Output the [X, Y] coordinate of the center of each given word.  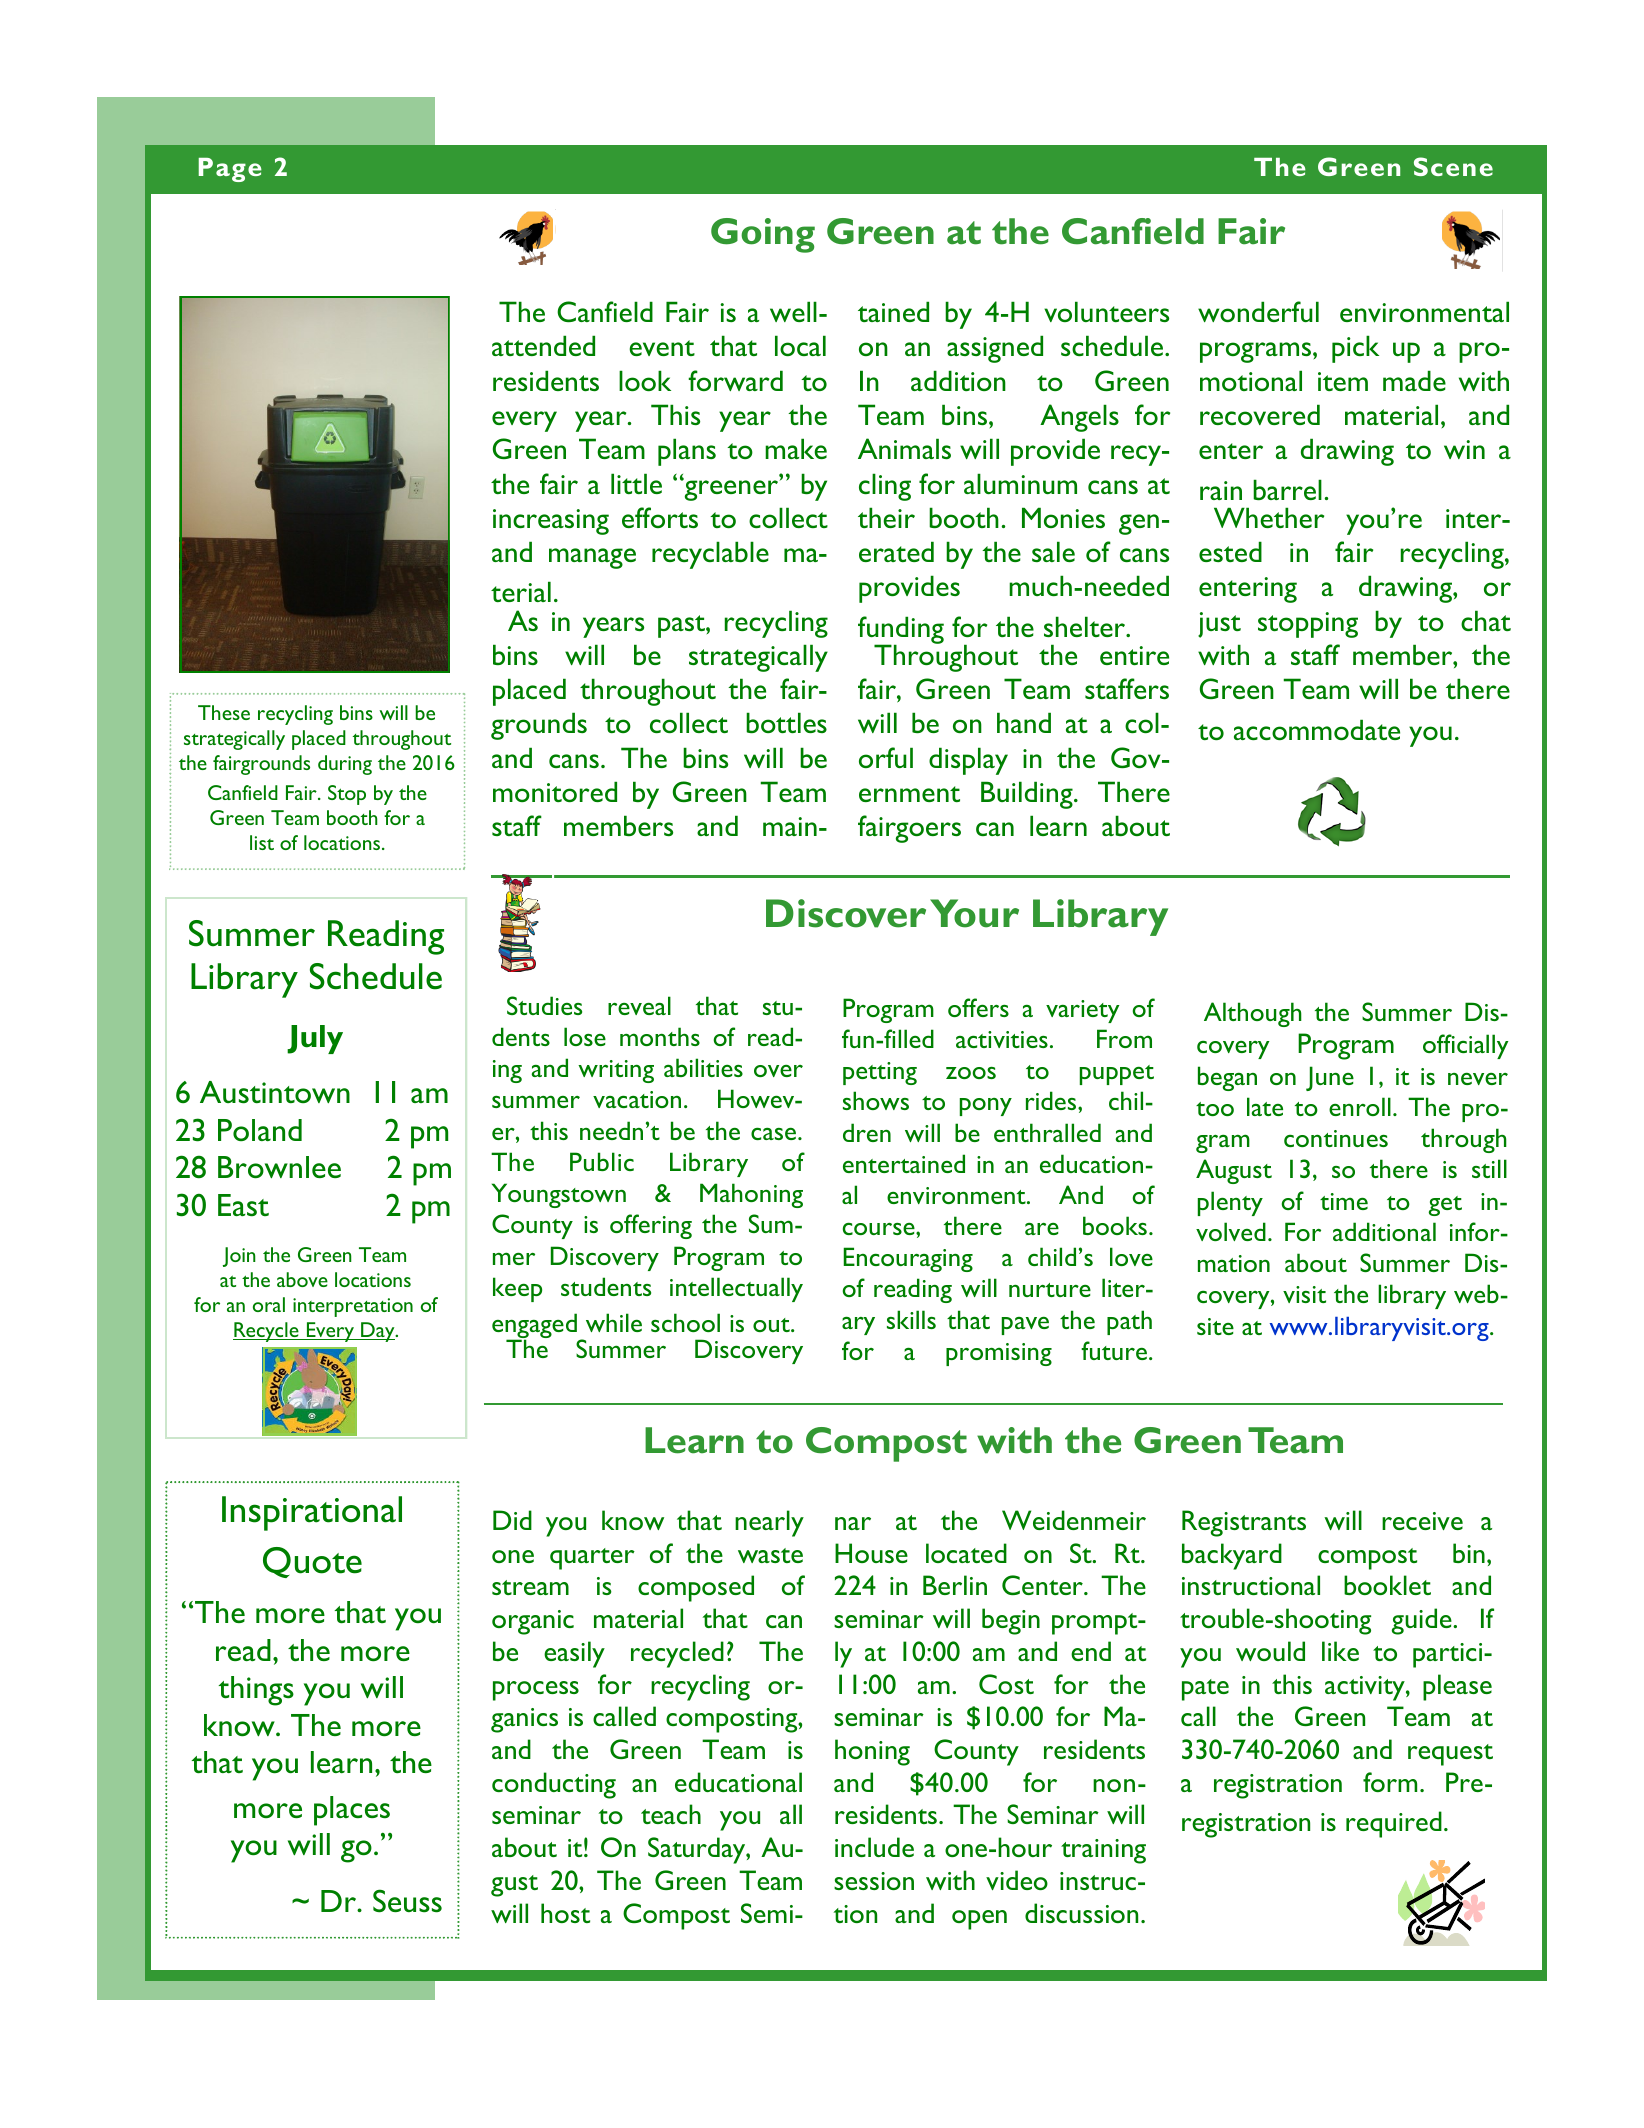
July [315, 1039]
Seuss [407, 1901]
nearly [769, 1523]
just [1219, 625]
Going [763, 235]
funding [901, 631]
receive [1422, 1521]
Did [512, 1520]
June [1330, 1078]
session [874, 1881]
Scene [1453, 166]
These [224, 712]
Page [230, 170]
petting [880, 1073]
